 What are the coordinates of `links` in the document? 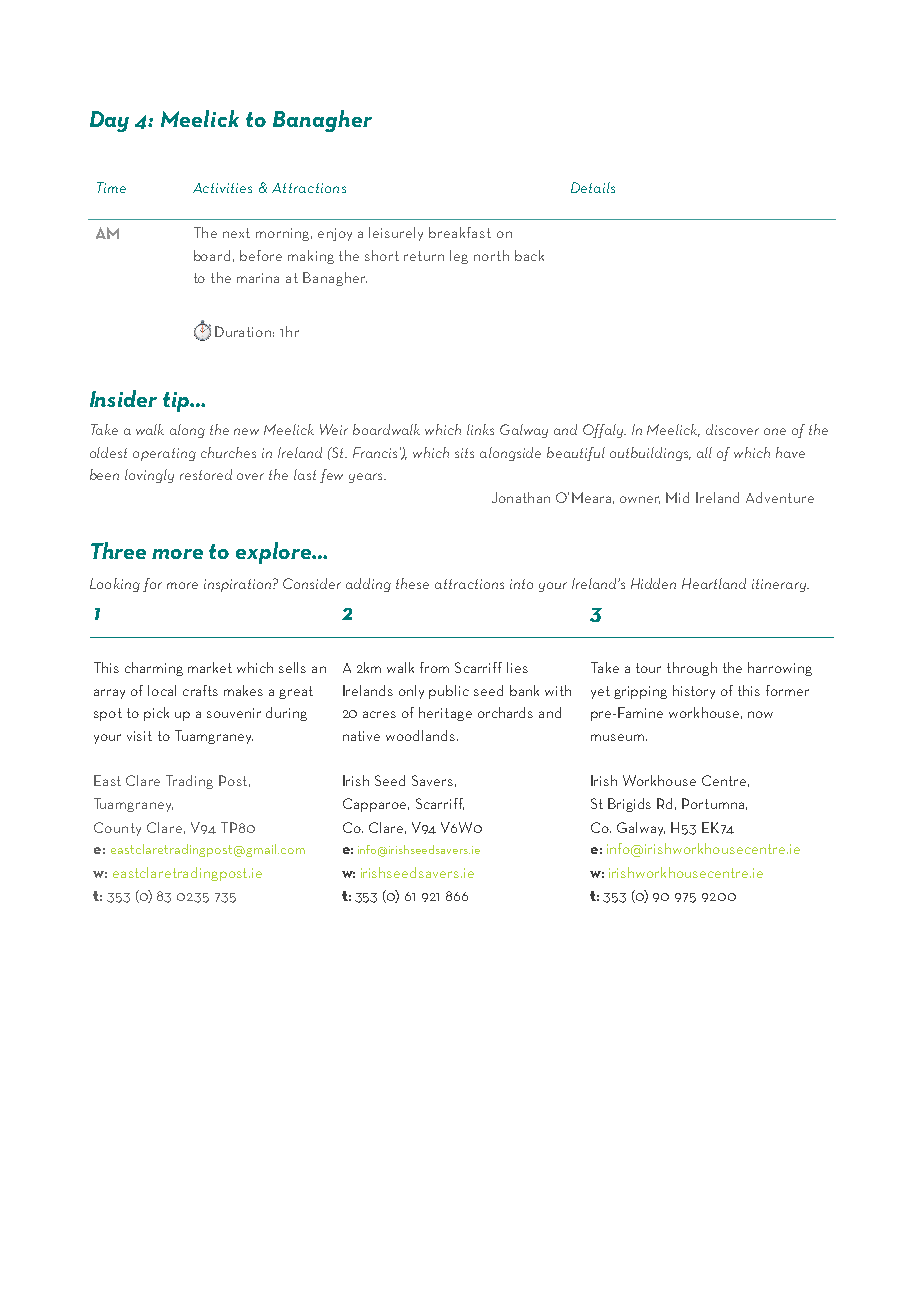 It's located at (480, 429).
